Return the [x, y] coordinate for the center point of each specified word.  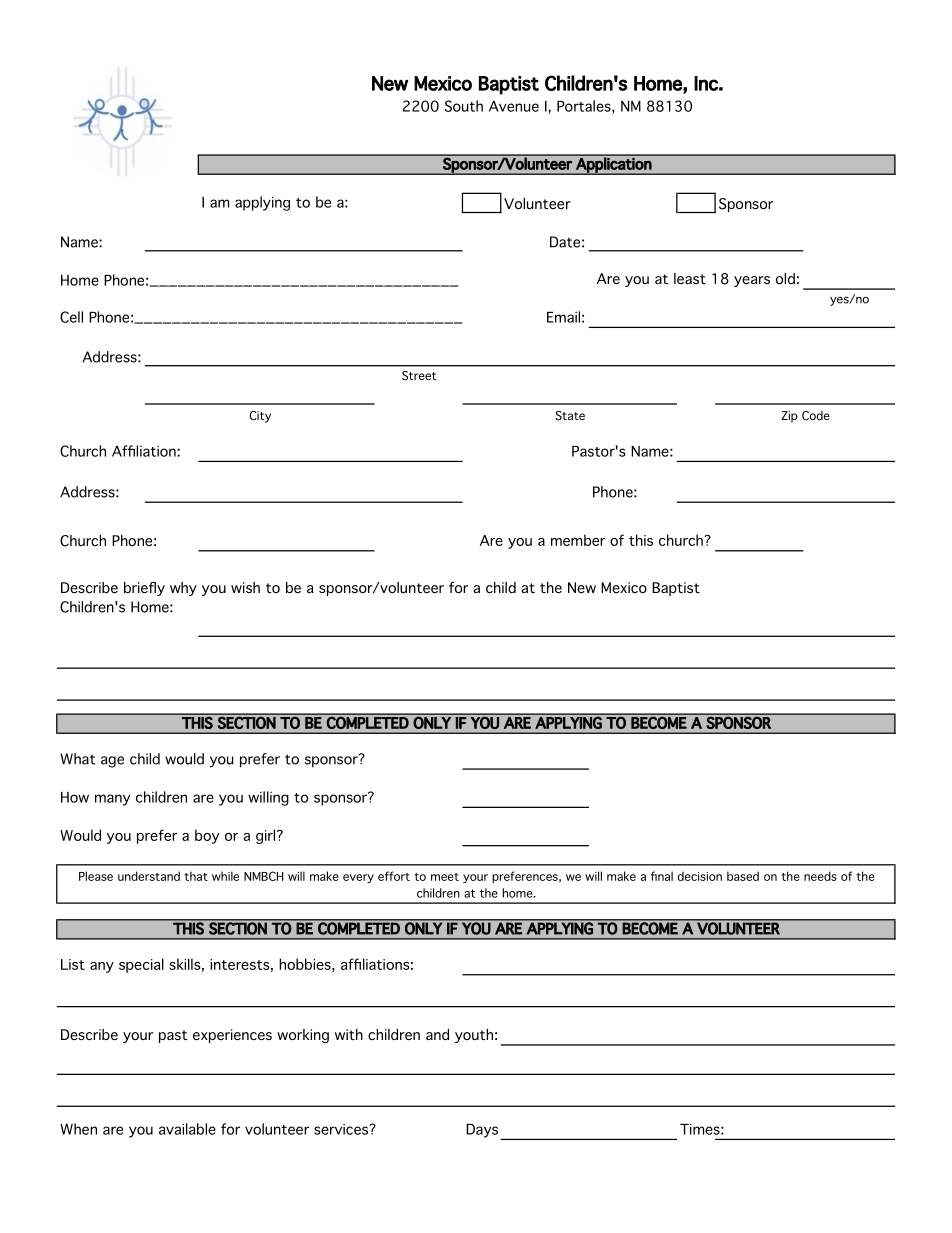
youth [474, 1036]
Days [482, 1131]
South [464, 106]
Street [419, 376]
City [260, 417]
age [112, 762]
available [187, 1129]
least [690, 278]
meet [445, 877]
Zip [789, 417]
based [743, 876]
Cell [71, 317]
